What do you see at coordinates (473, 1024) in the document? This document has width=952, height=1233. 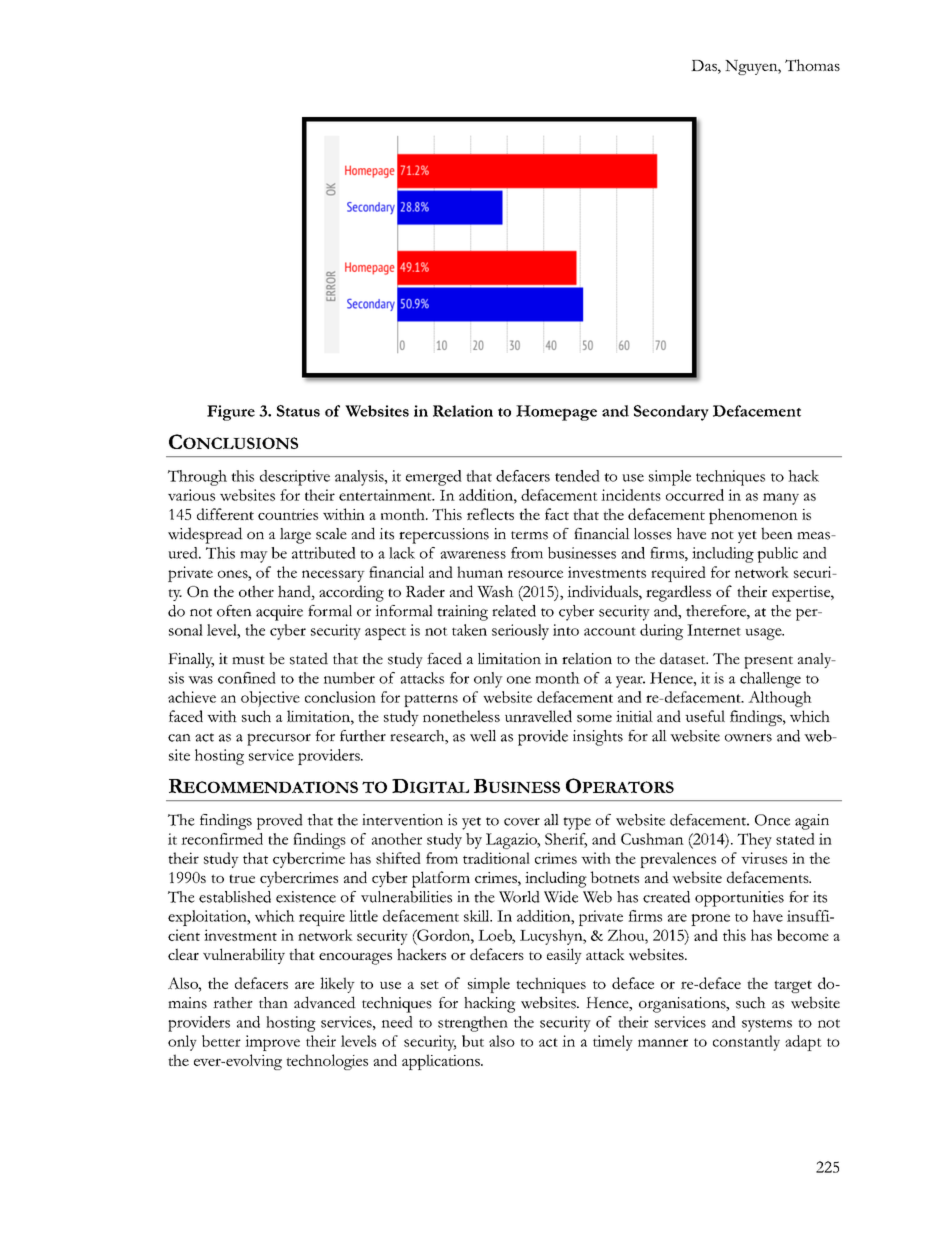 I see `strengthen` at bounding box center [473, 1024].
